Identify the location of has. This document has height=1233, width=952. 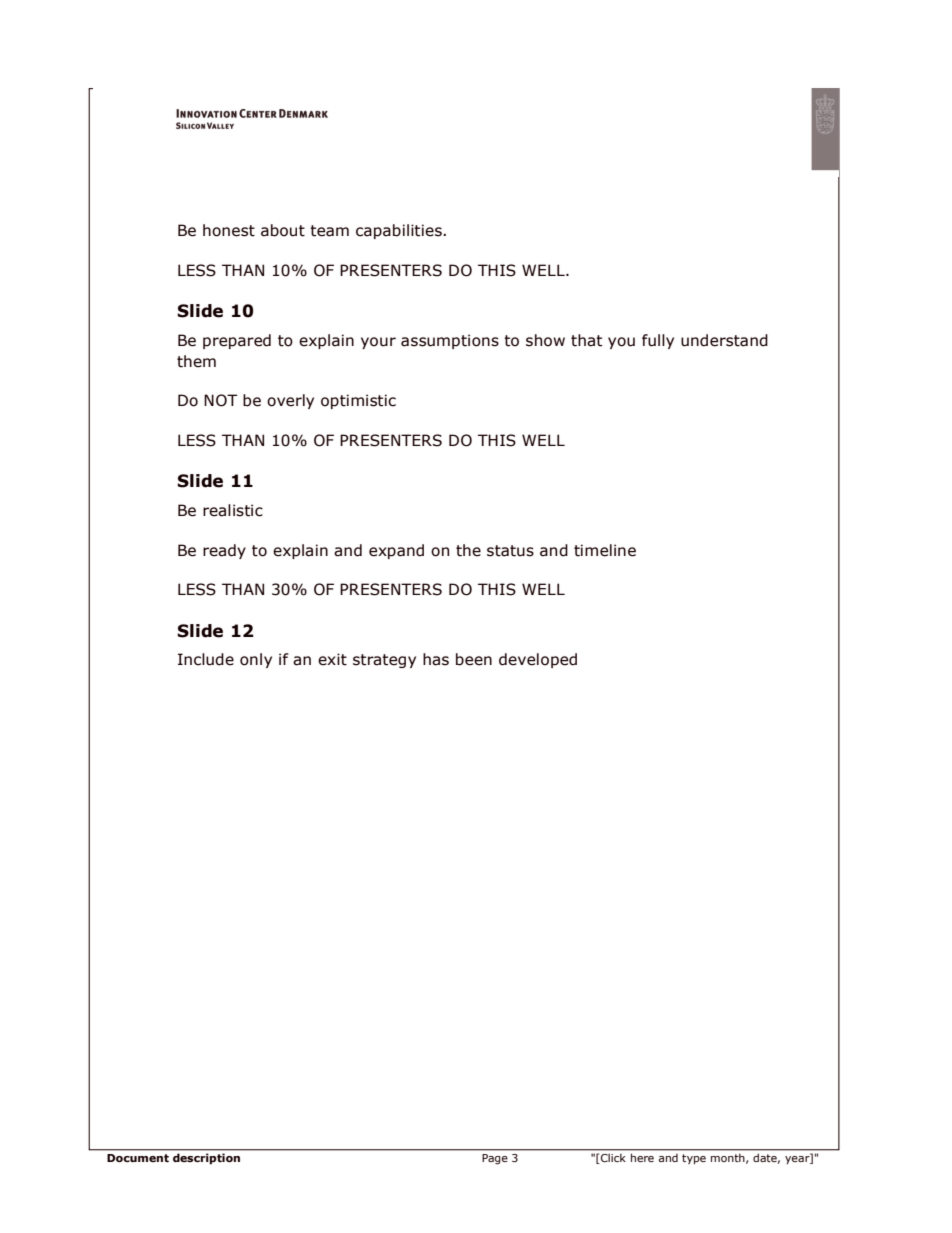
(436, 659).
